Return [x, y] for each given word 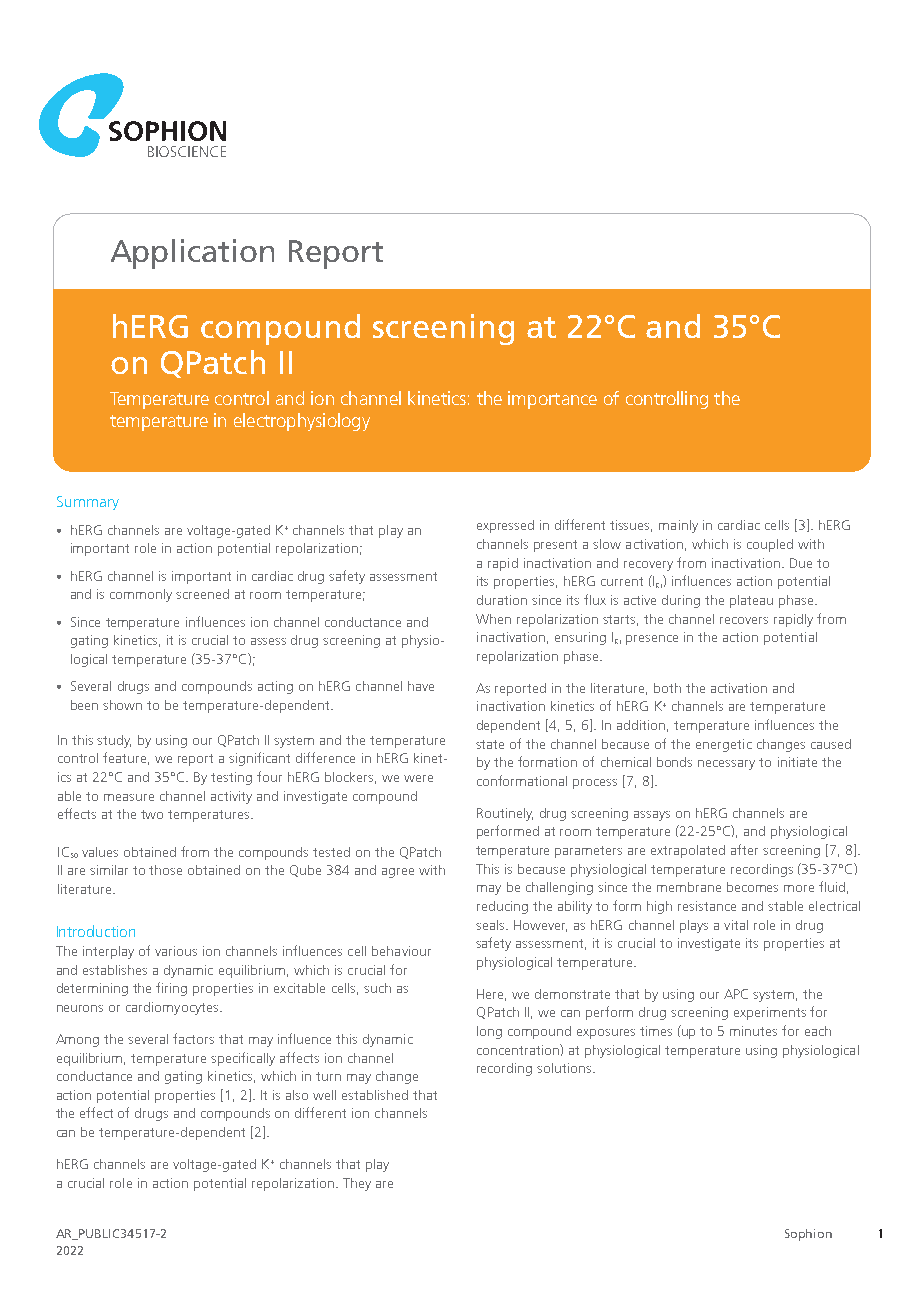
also [297, 1095]
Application [192, 254]
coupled [770, 545]
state [490, 744]
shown [122, 705]
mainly [678, 526]
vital [736, 925]
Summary [88, 503]
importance [552, 400]
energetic [724, 745]
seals [491, 925]
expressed [505, 526]
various [176, 951]
